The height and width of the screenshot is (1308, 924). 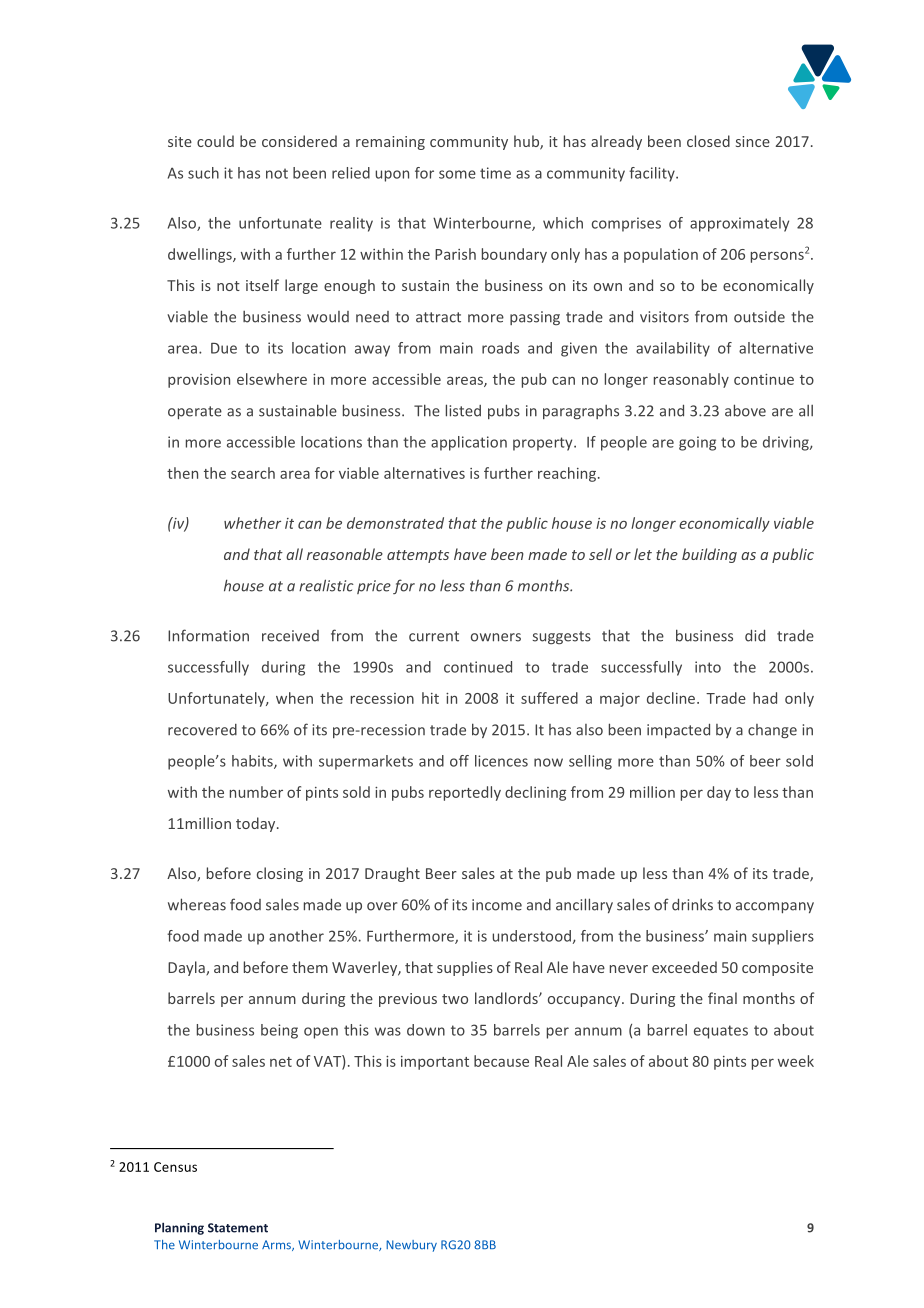 I want to click on such, so click(x=203, y=173).
